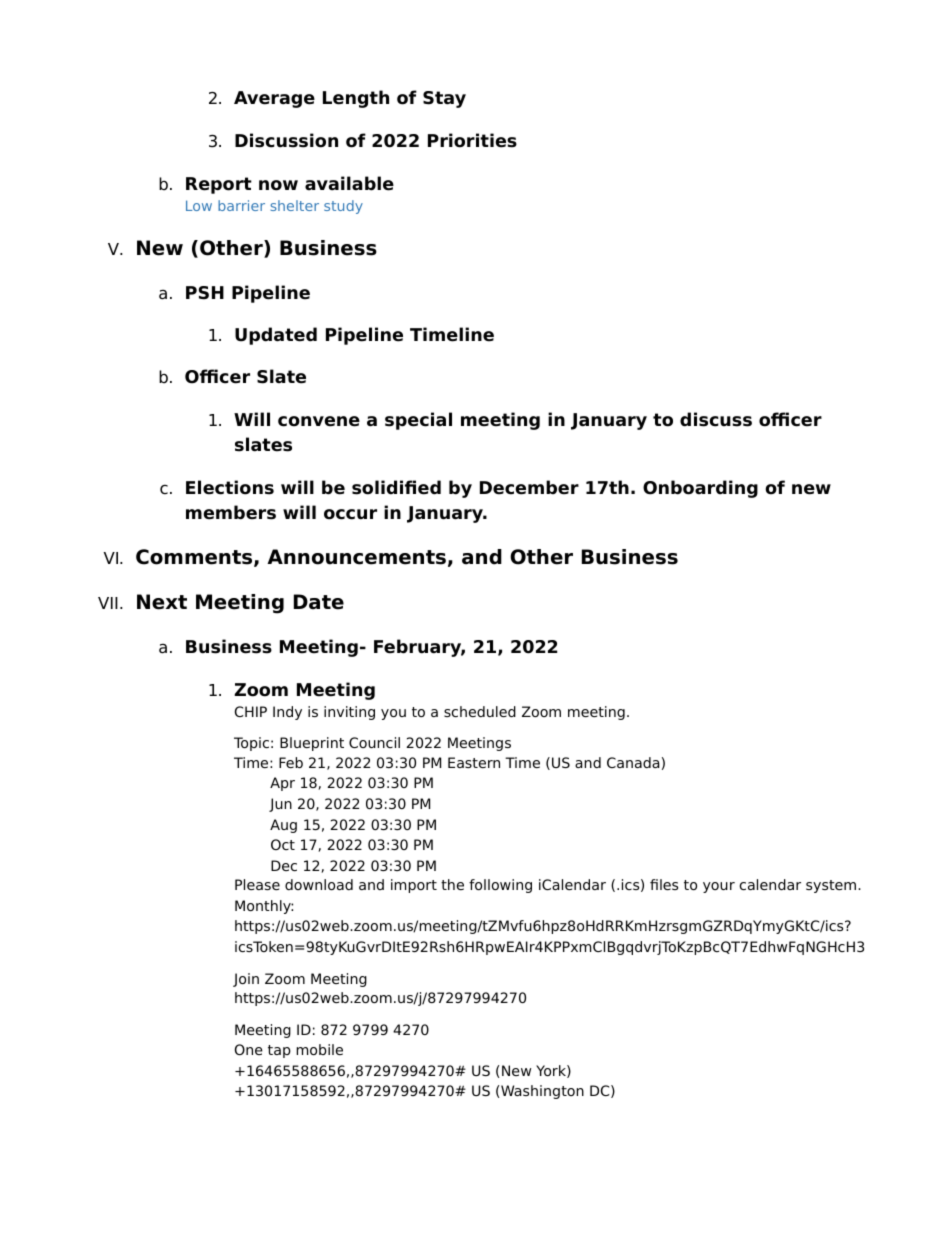  What do you see at coordinates (719, 887) in the page?
I see `your` at bounding box center [719, 887].
